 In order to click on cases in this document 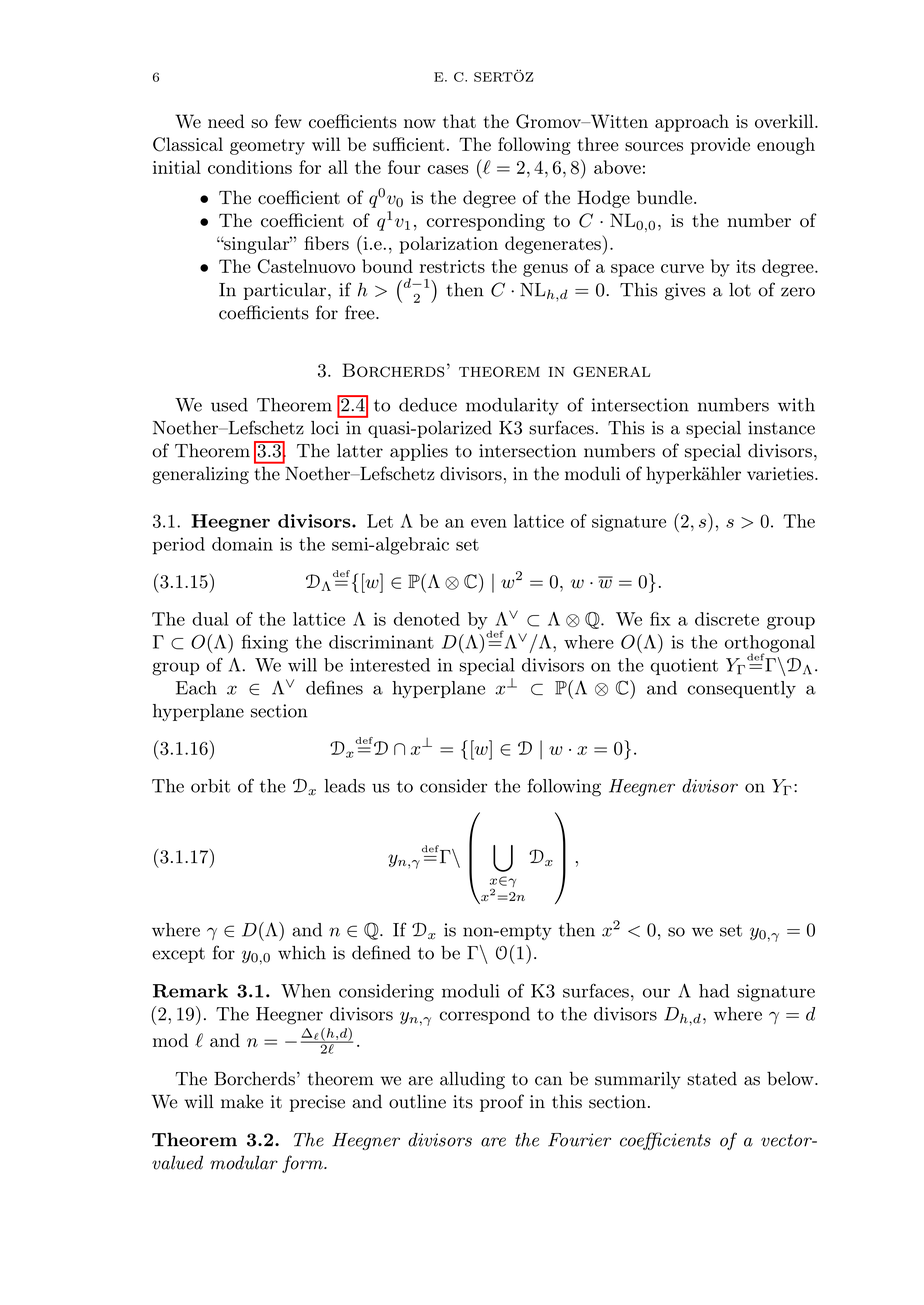, I will do `click(448, 169)`.
